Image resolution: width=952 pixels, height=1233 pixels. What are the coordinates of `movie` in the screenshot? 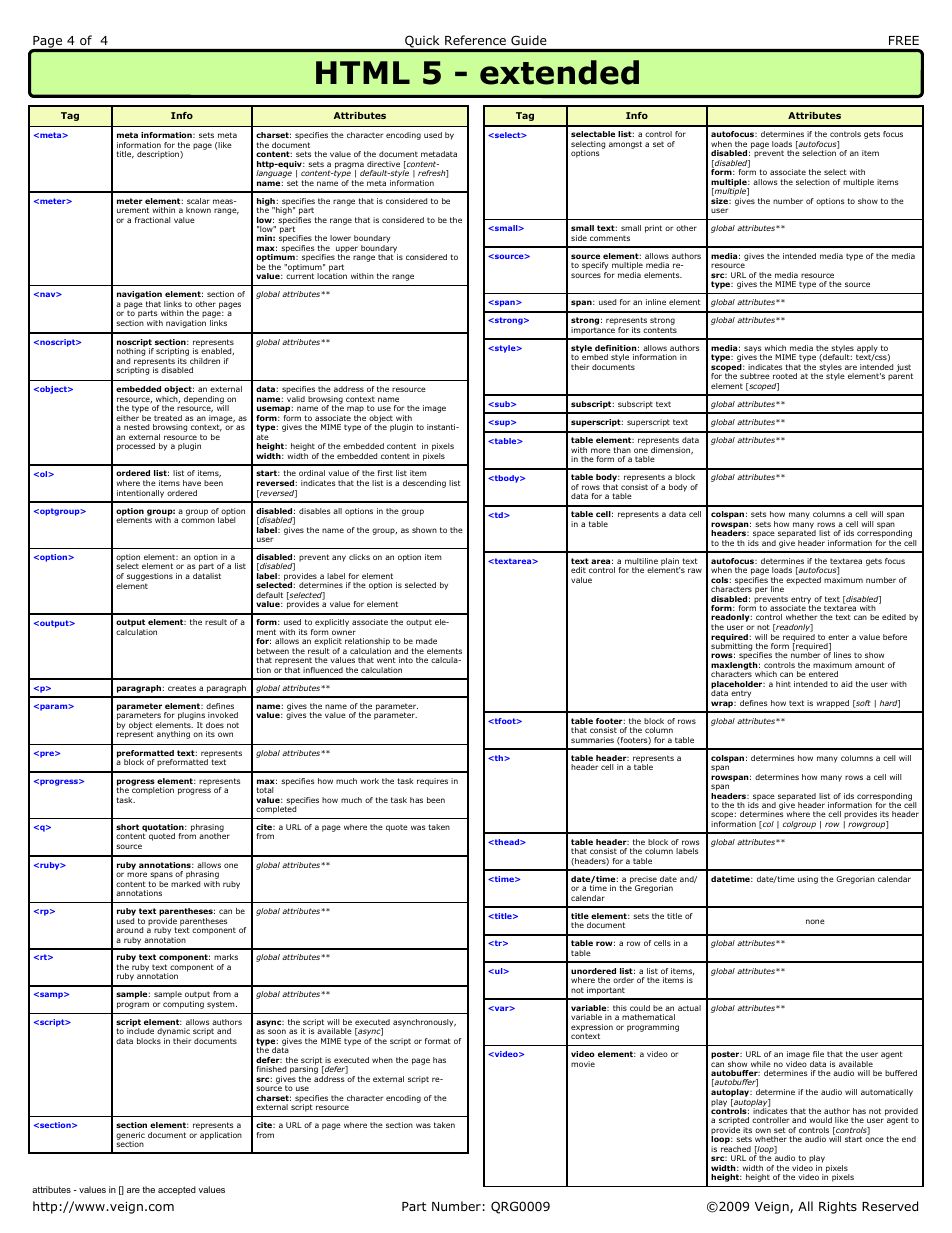 It's located at (583, 1064).
